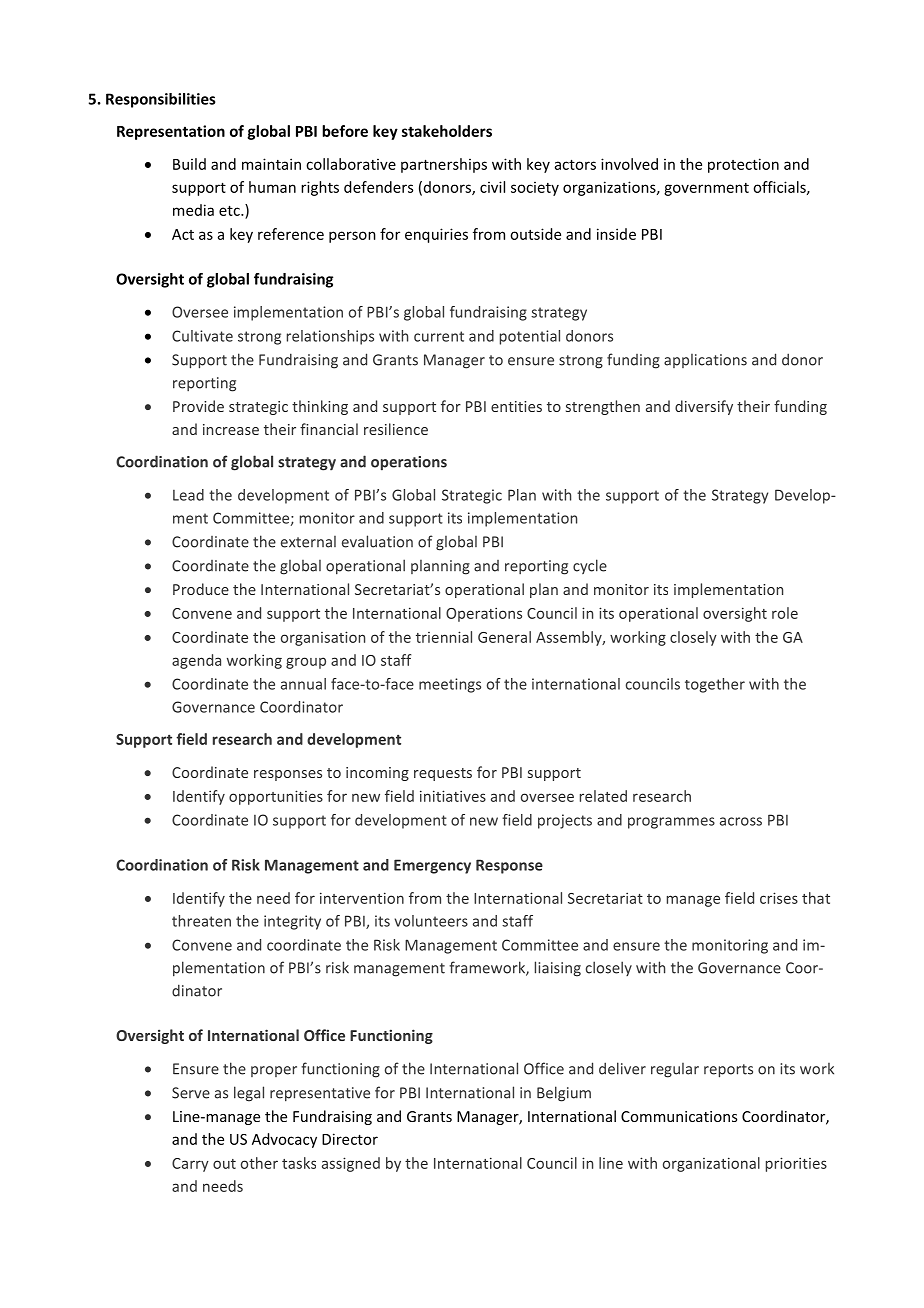 The height and width of the page is (1308, 924). I want to click on opportunities, so click(276, 797).
